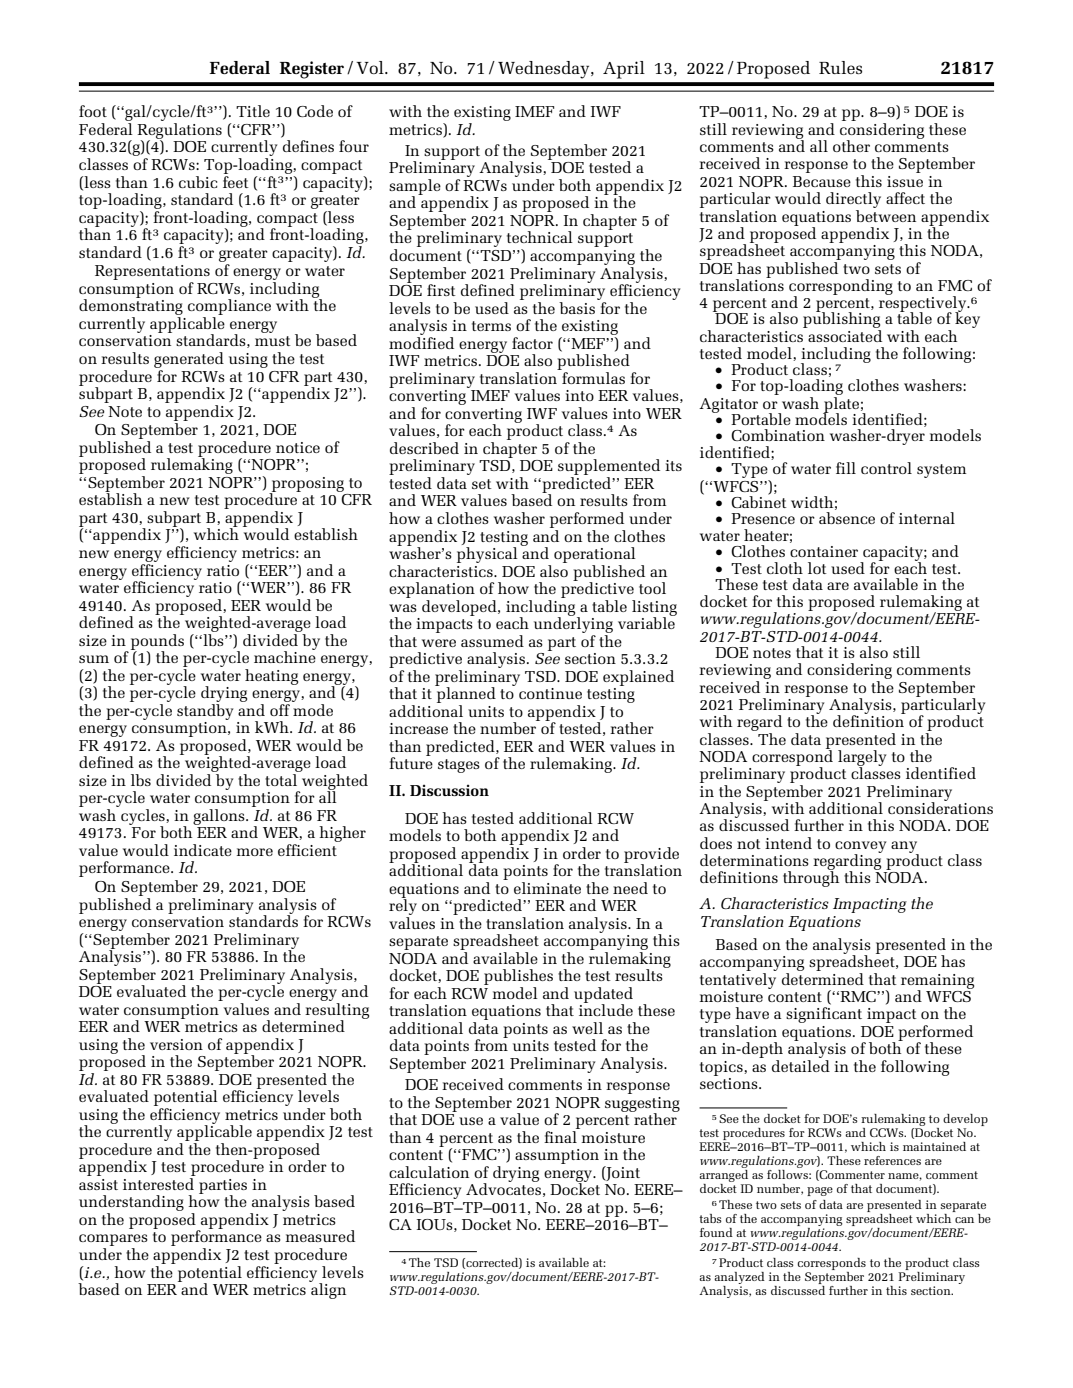 This screenshot has width=1073, height=1388. Describe the element at coordinates (253, 111) in the screenshot. I see `Title` at that location.
